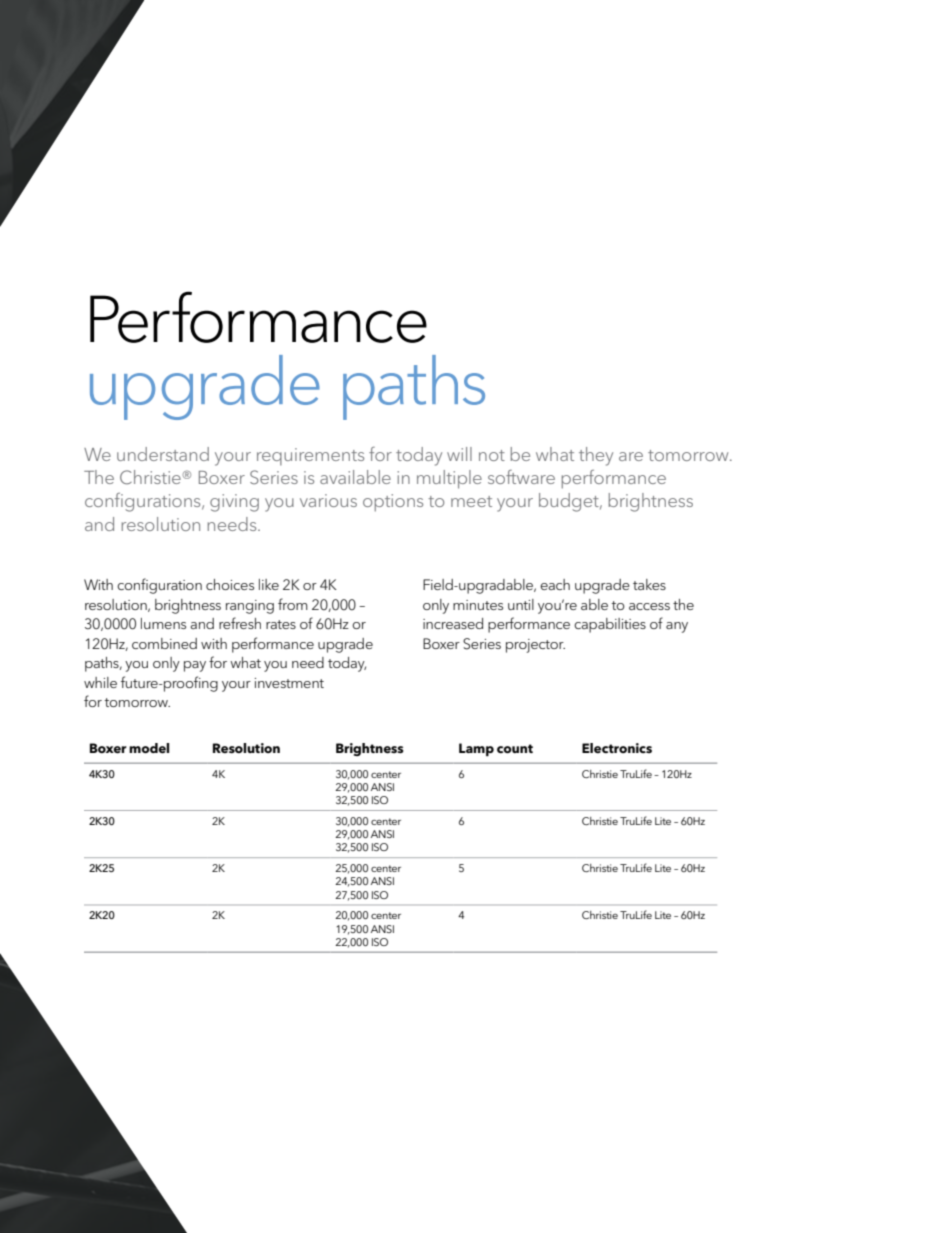 Image resolution: width=952 pixels, height=1233 pixels. I want to click on understand, so click(163, 454).
